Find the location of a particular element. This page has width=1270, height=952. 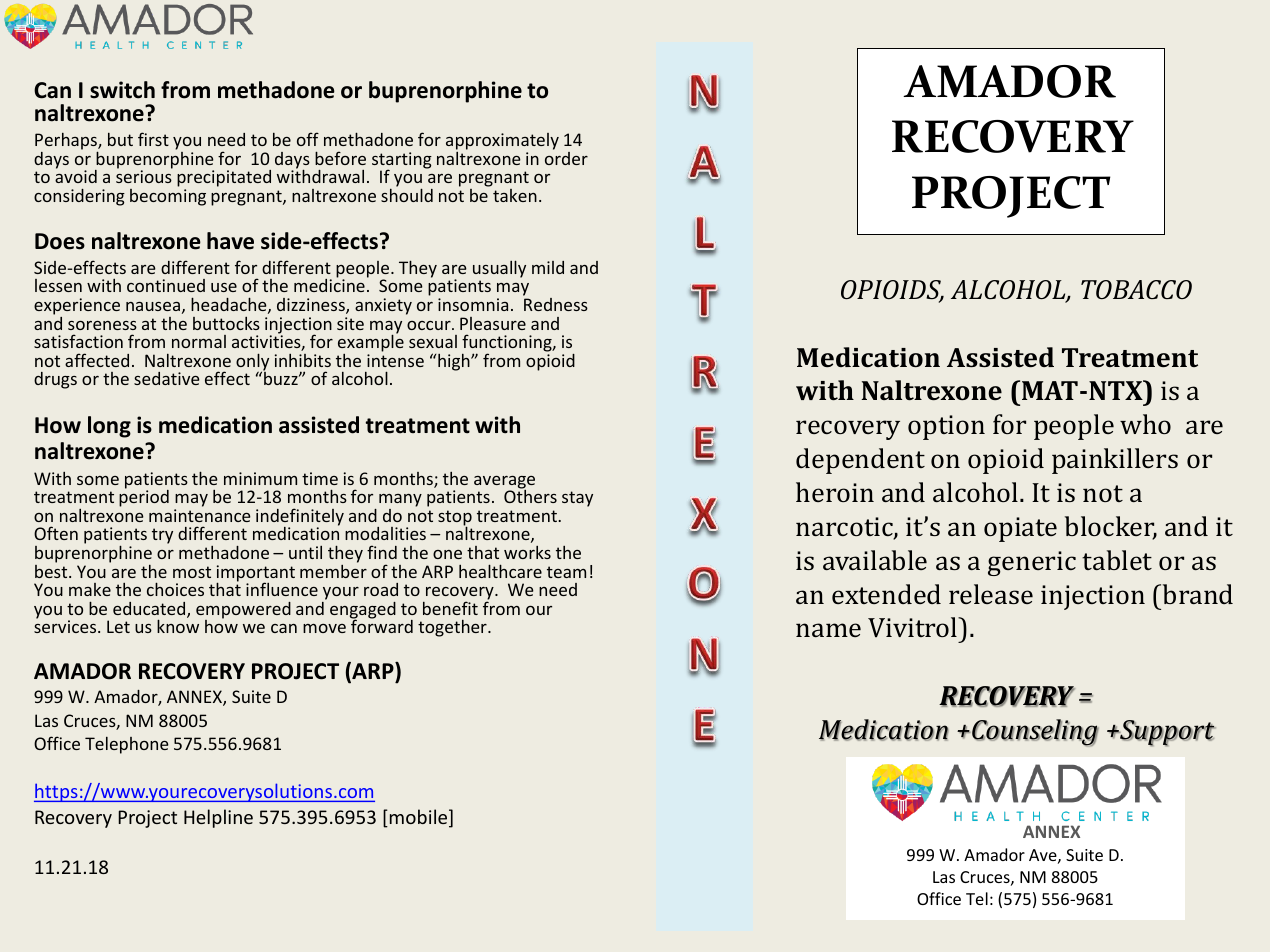

order is located at coordinates (566, 157).
